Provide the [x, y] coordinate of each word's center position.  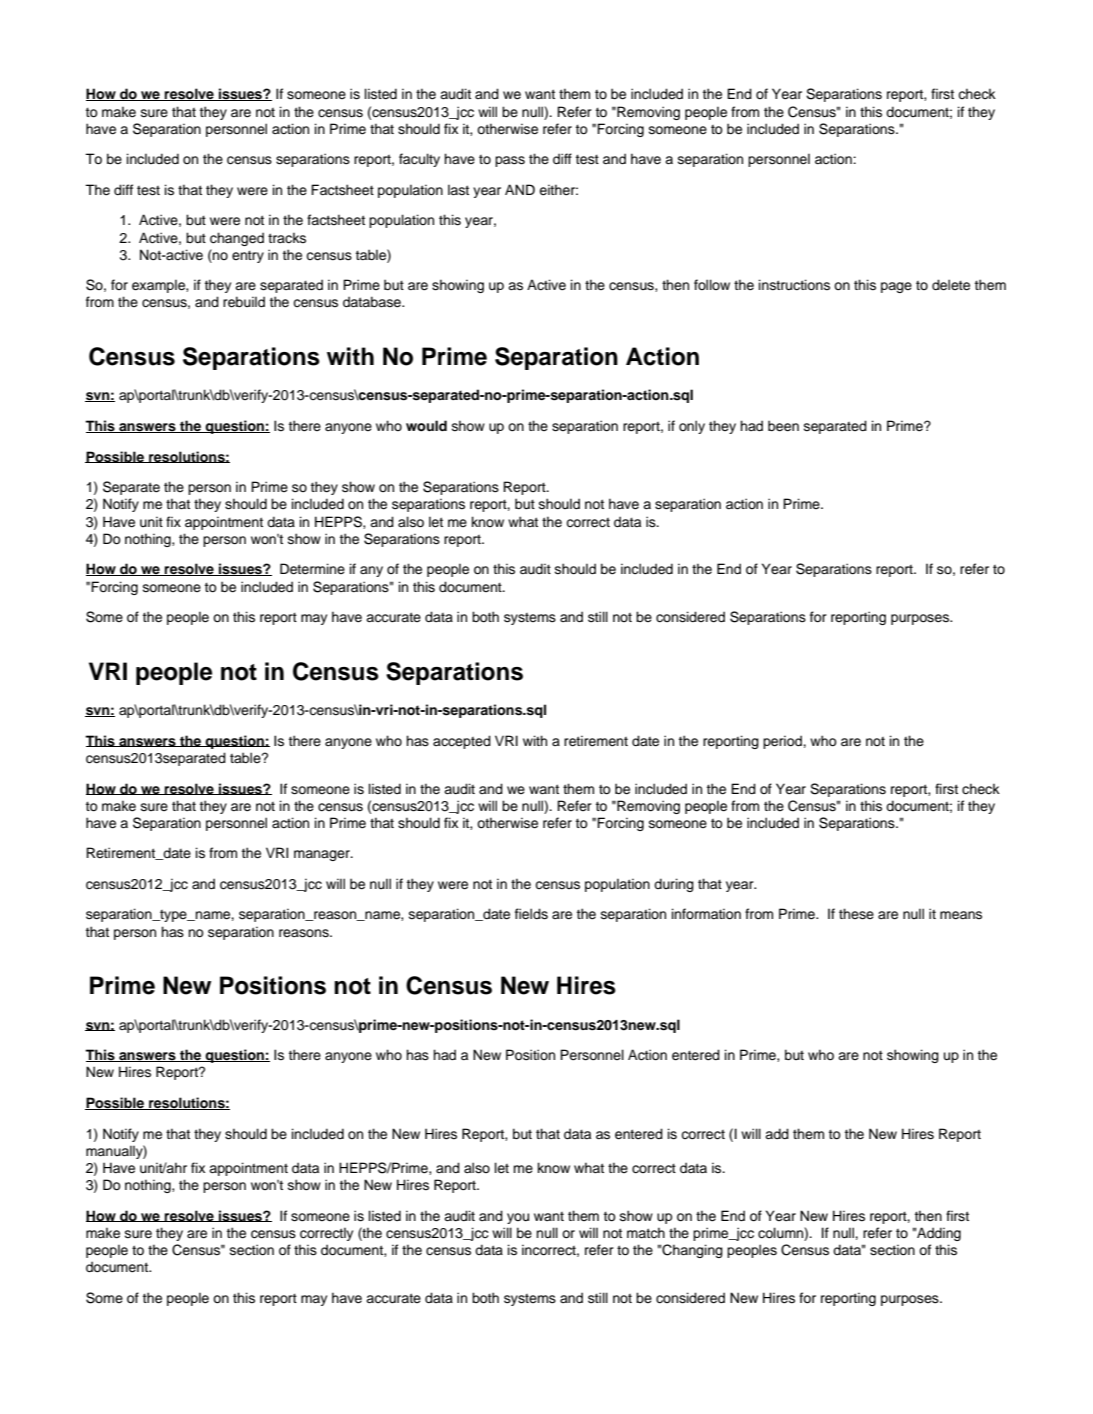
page [896, 287]
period [783, 742]
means [961, 915]
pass [510, 161]
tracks [287, 238]
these [856, 914]
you [518, 1218]
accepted [462, 742]
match [646, 1232]
